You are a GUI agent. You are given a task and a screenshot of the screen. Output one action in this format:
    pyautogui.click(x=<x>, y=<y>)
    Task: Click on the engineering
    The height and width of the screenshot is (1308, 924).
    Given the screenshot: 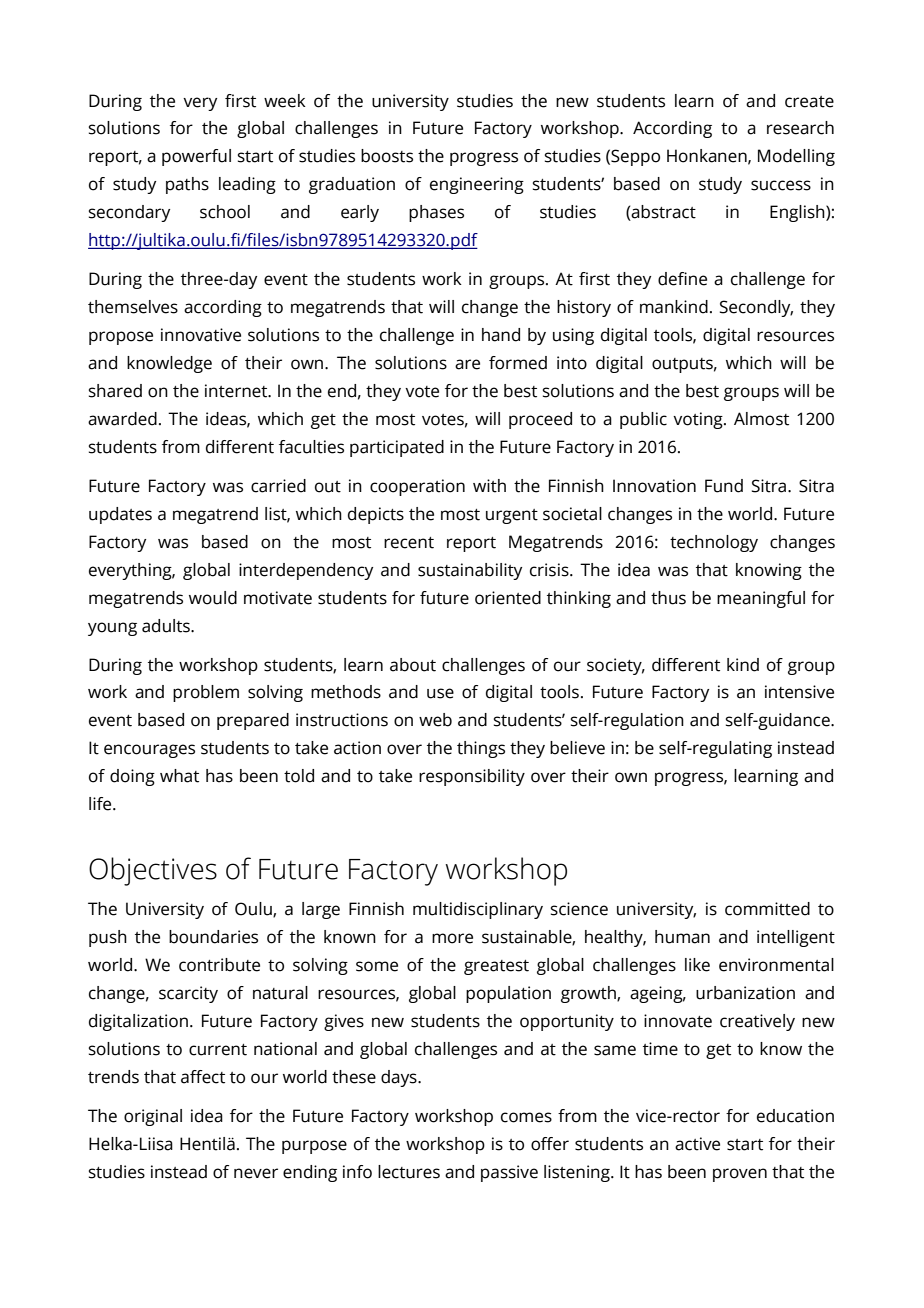 What is the action you would take?
    pyautogui.click(x=477, y=185)
